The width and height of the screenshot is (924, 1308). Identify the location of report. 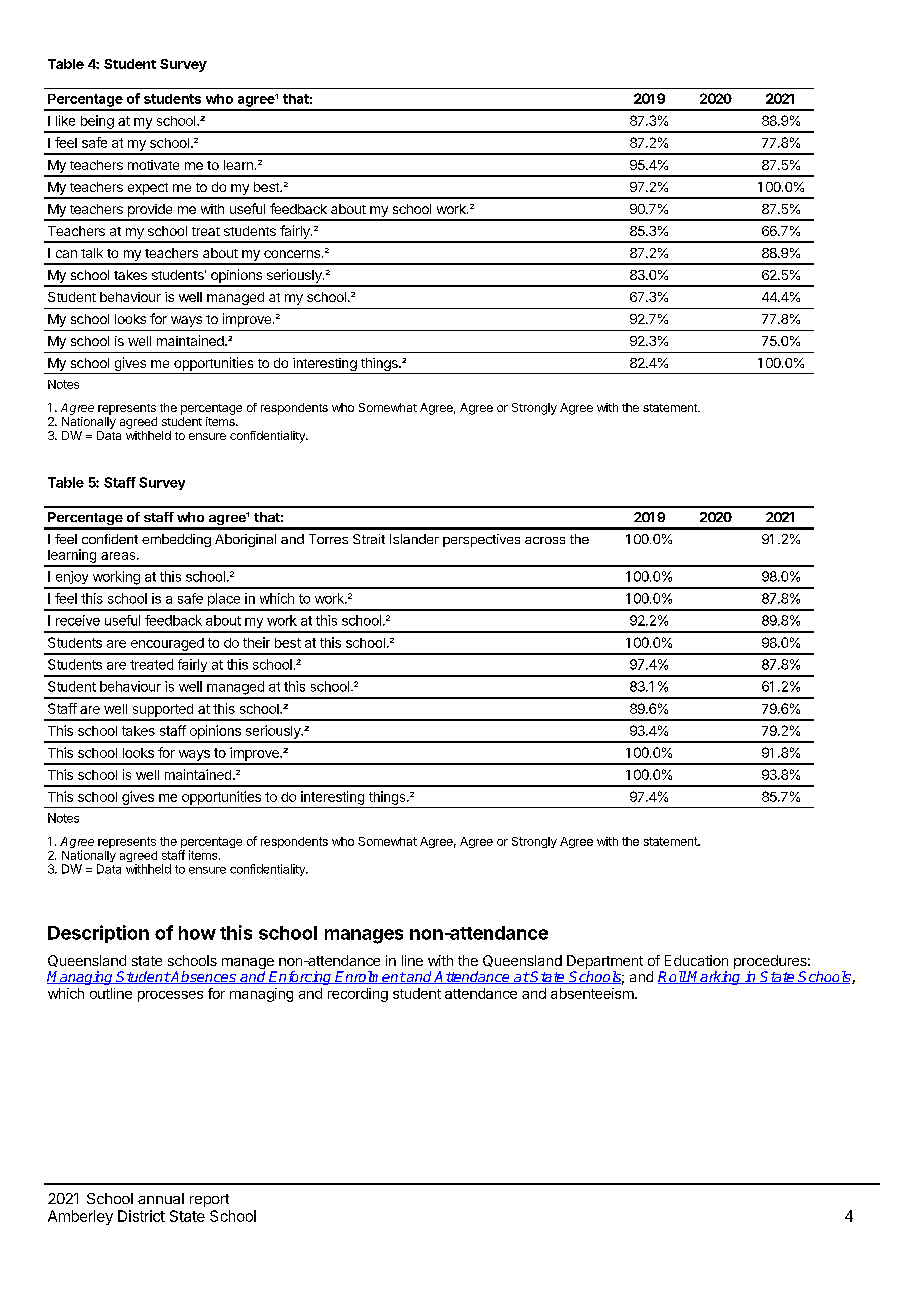
(209, 1200).
